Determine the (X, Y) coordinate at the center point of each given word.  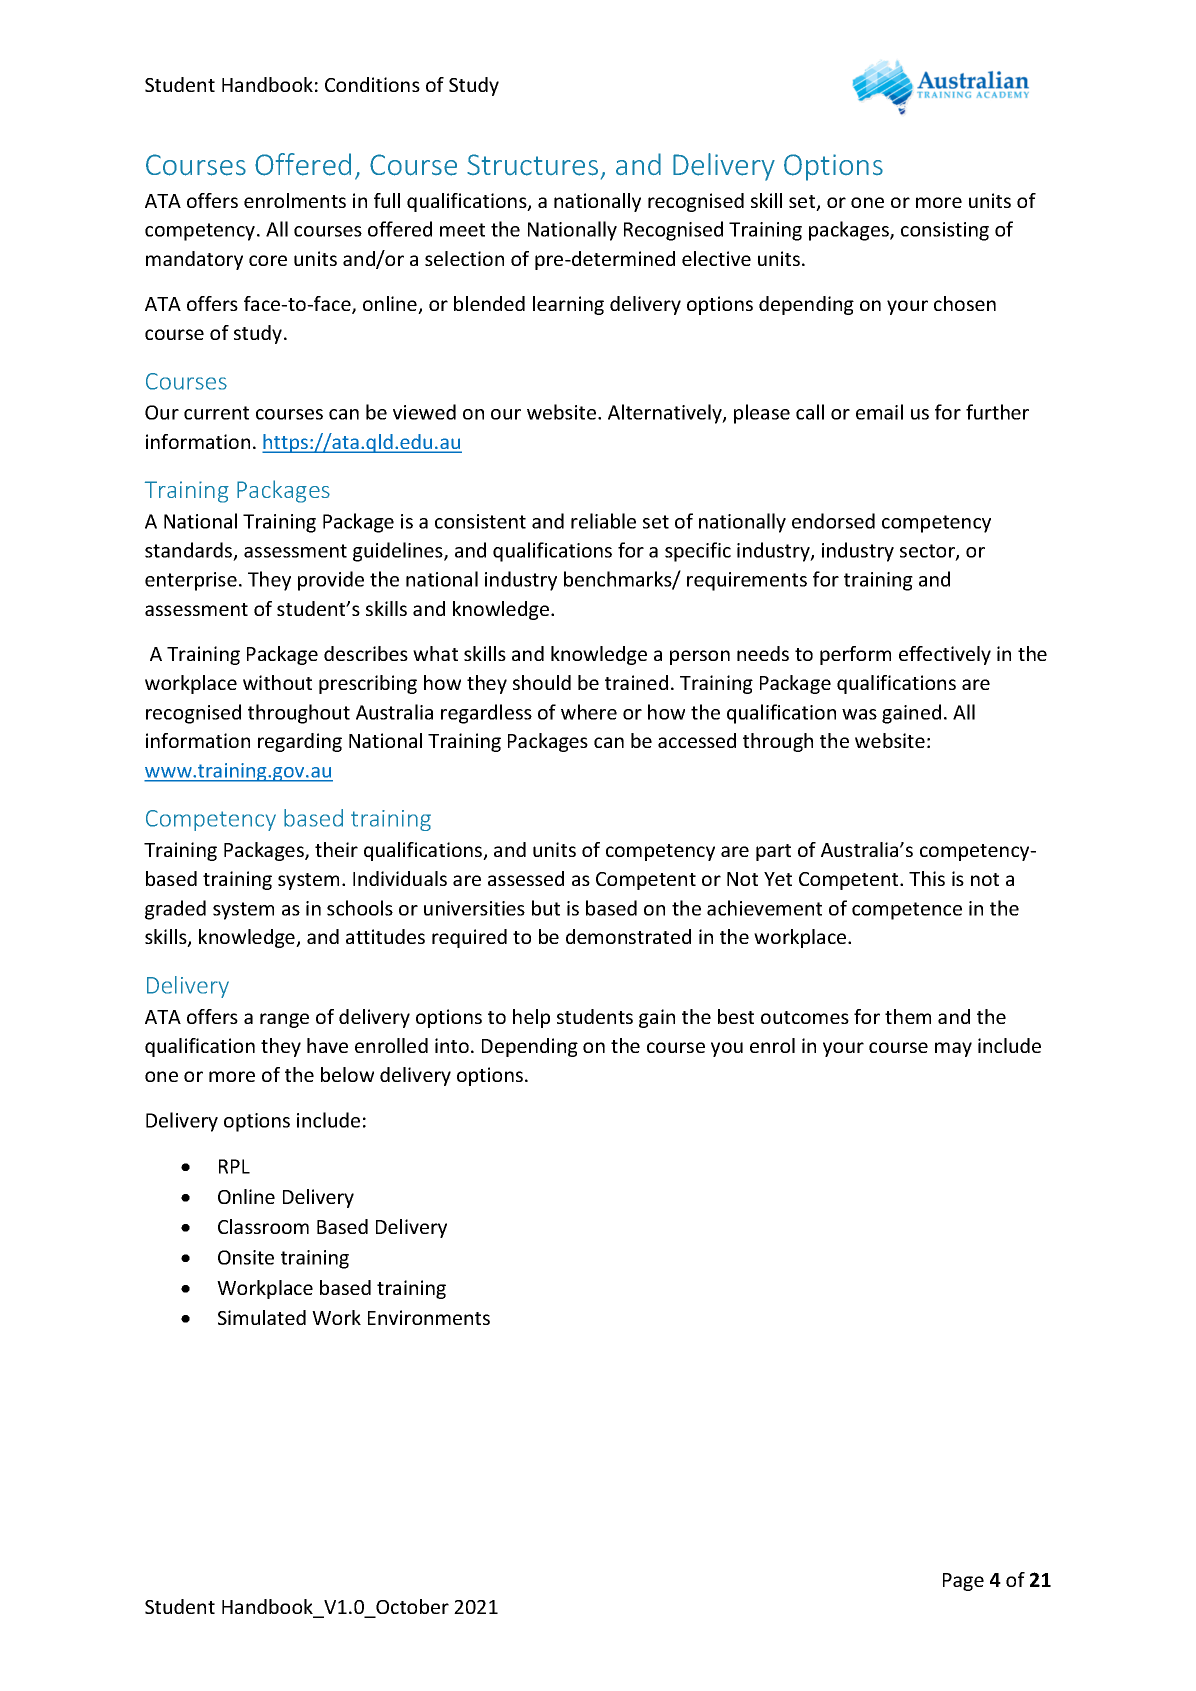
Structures (532, 165)
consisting (945, 231)
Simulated (262, 1317)
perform (855, 655)
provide (331, 581)
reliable (603, 521)
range (284, 1020)
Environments (429, 1317)
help (531, 1018)
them (908, 1016)
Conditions (372, 84)
